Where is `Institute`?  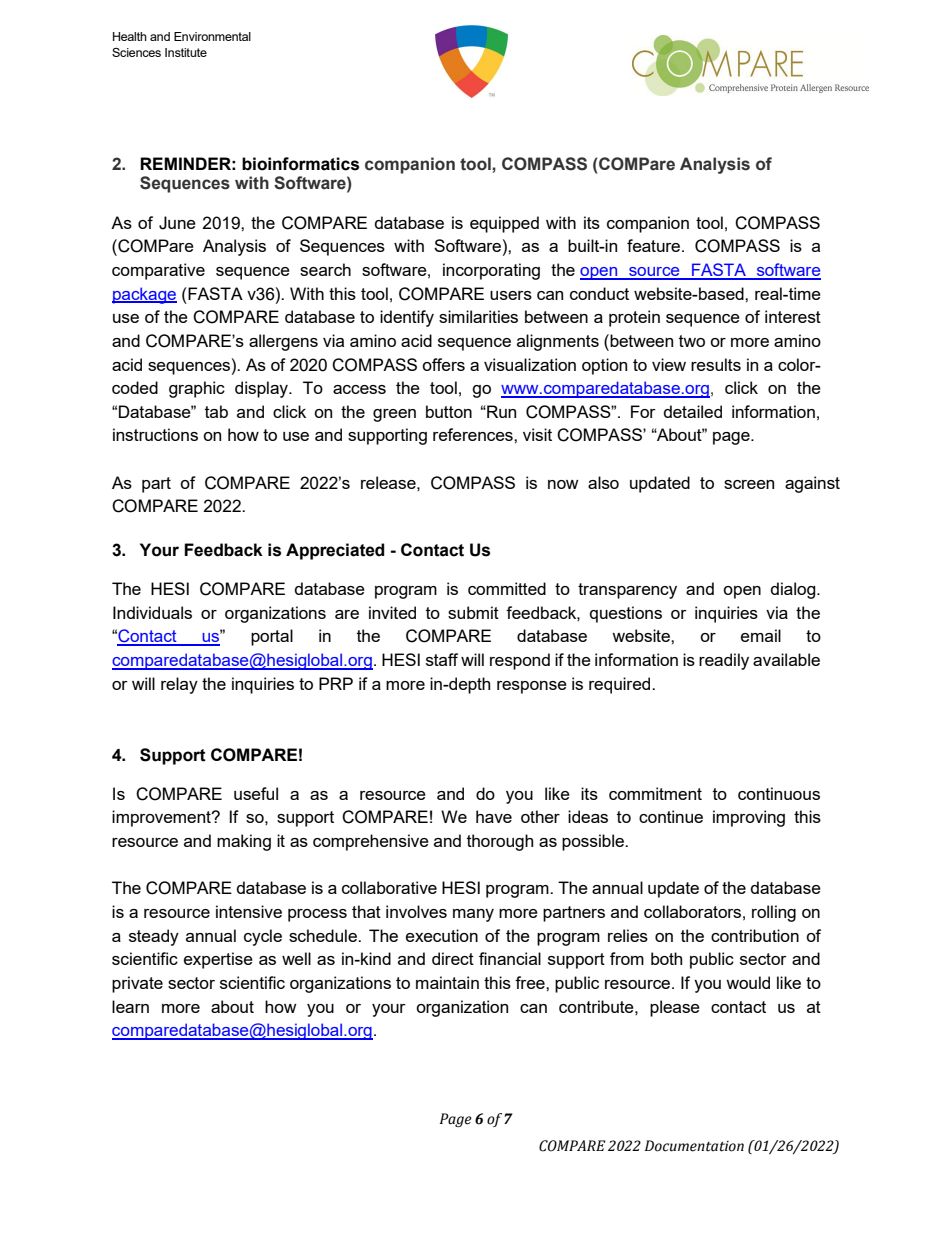 Institute is located at coordinates (186, 52).
